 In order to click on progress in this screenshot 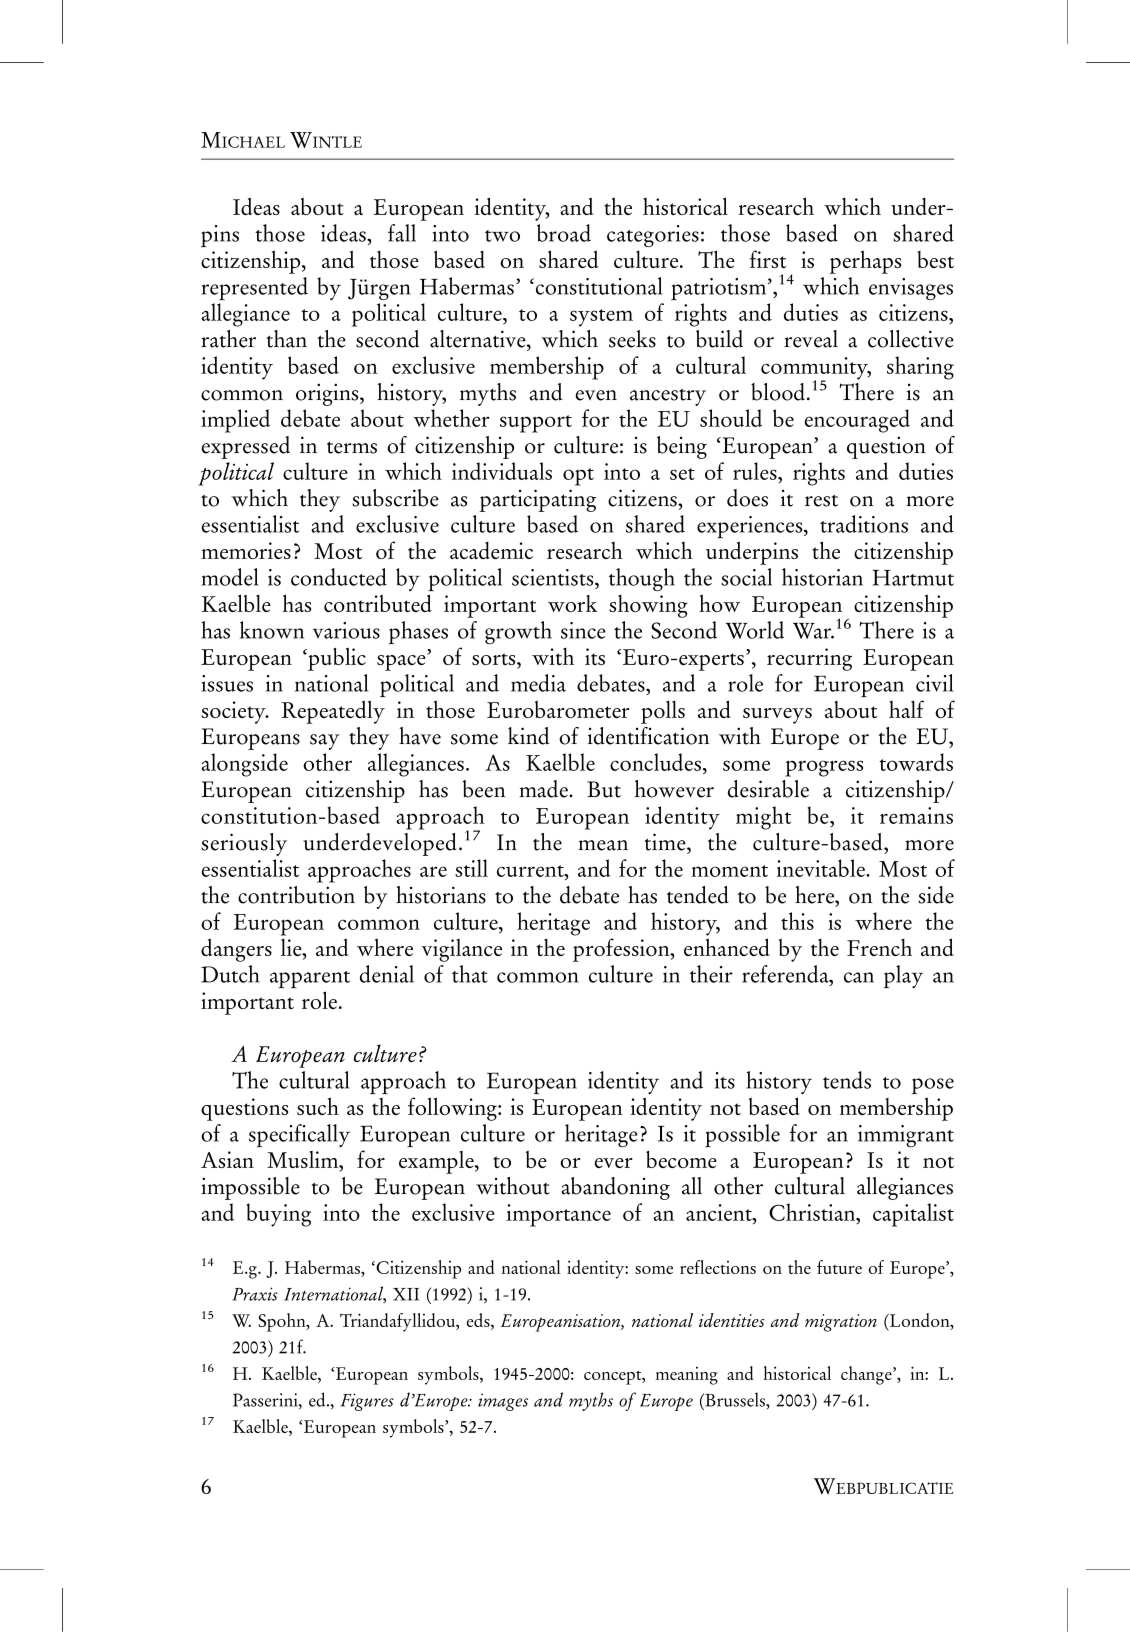, I will do `click(824, 768)`.
